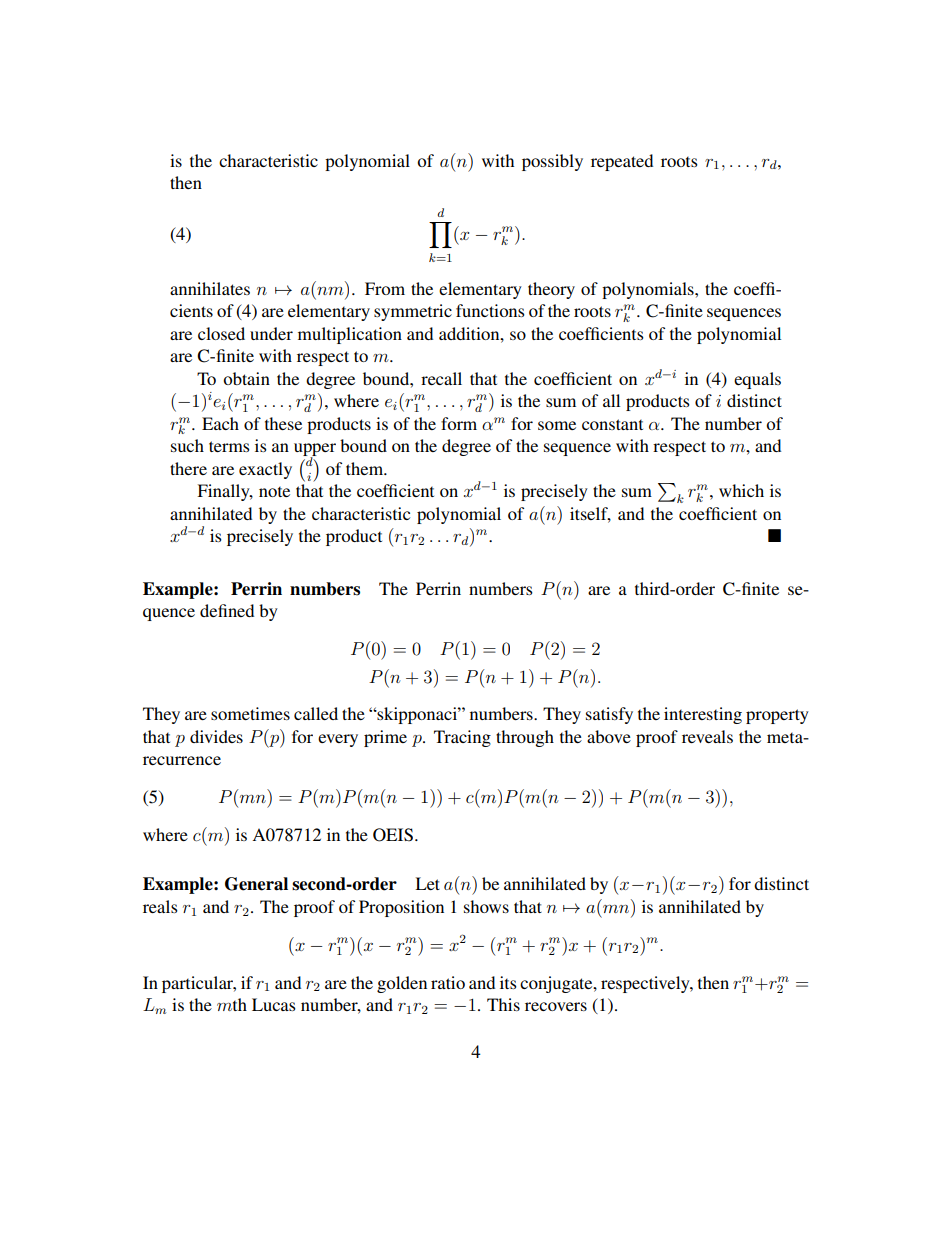 The width and height of the screenshot is (952, 1233). Describe the element at coordinates (232, 1004) in the screenshot. I see `mth` at that location.
